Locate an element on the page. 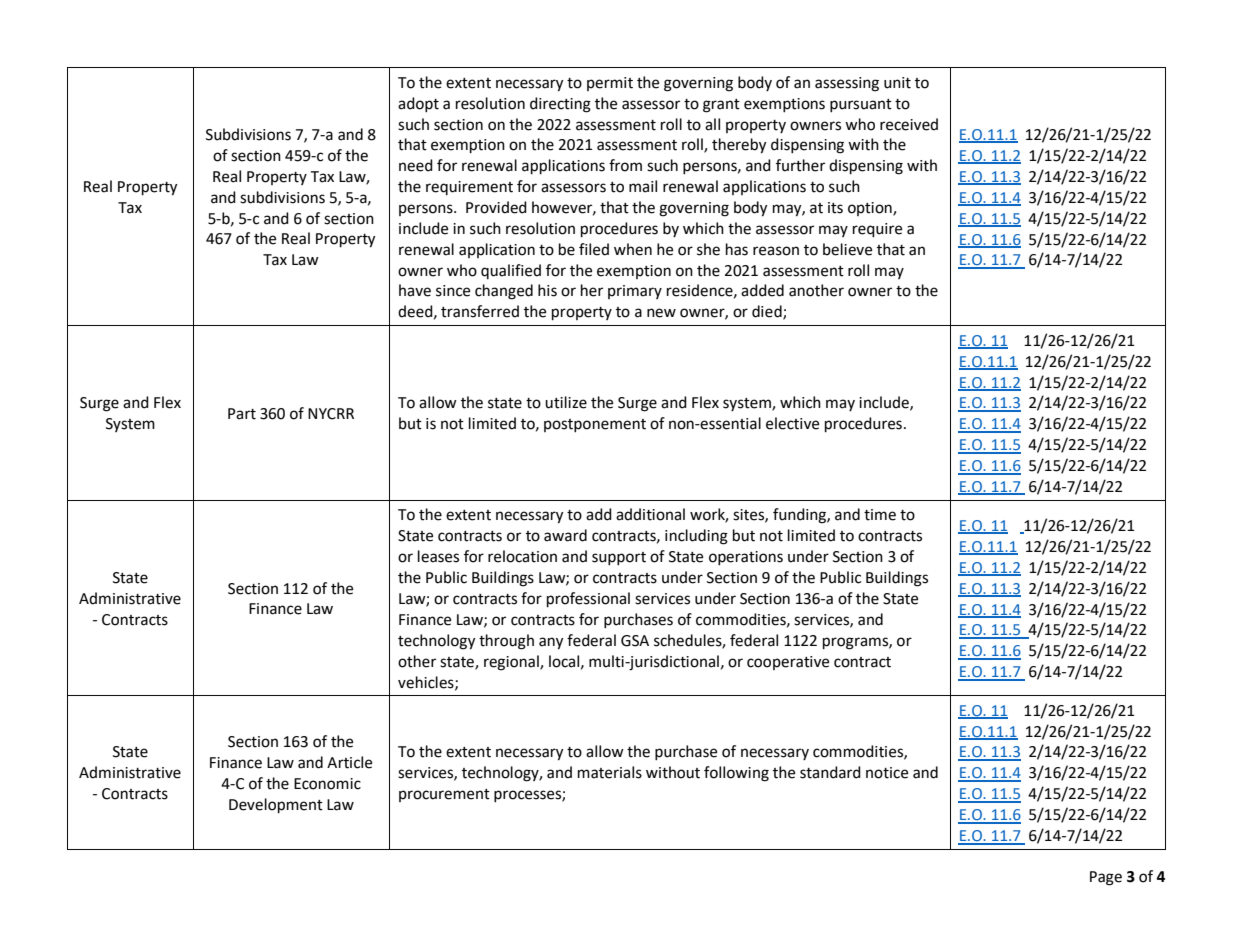  primary is located at coordinates (635, 292).
